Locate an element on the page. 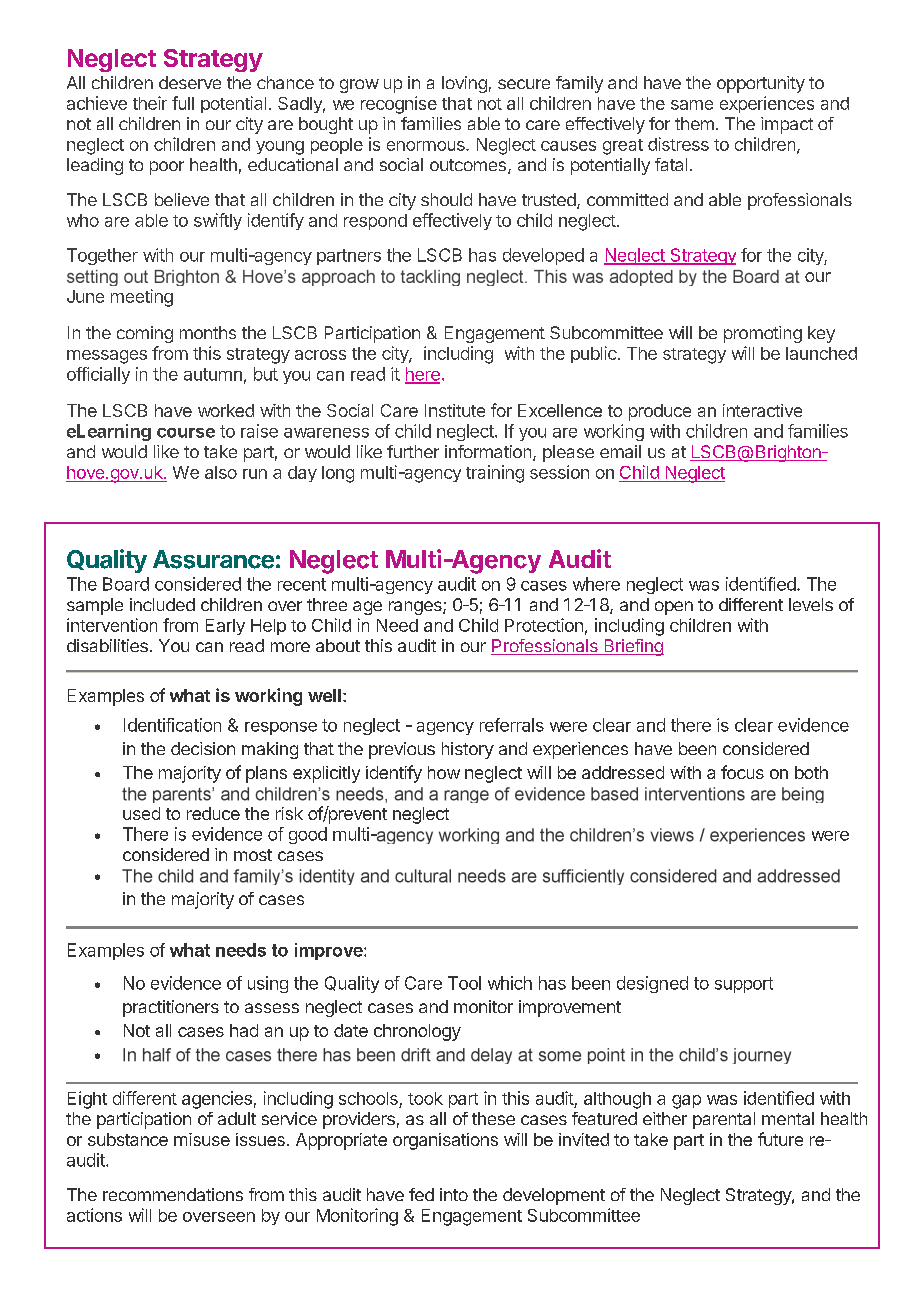 The width and height of the page is (924, 1308). full is located at coordinates (183, 103).
